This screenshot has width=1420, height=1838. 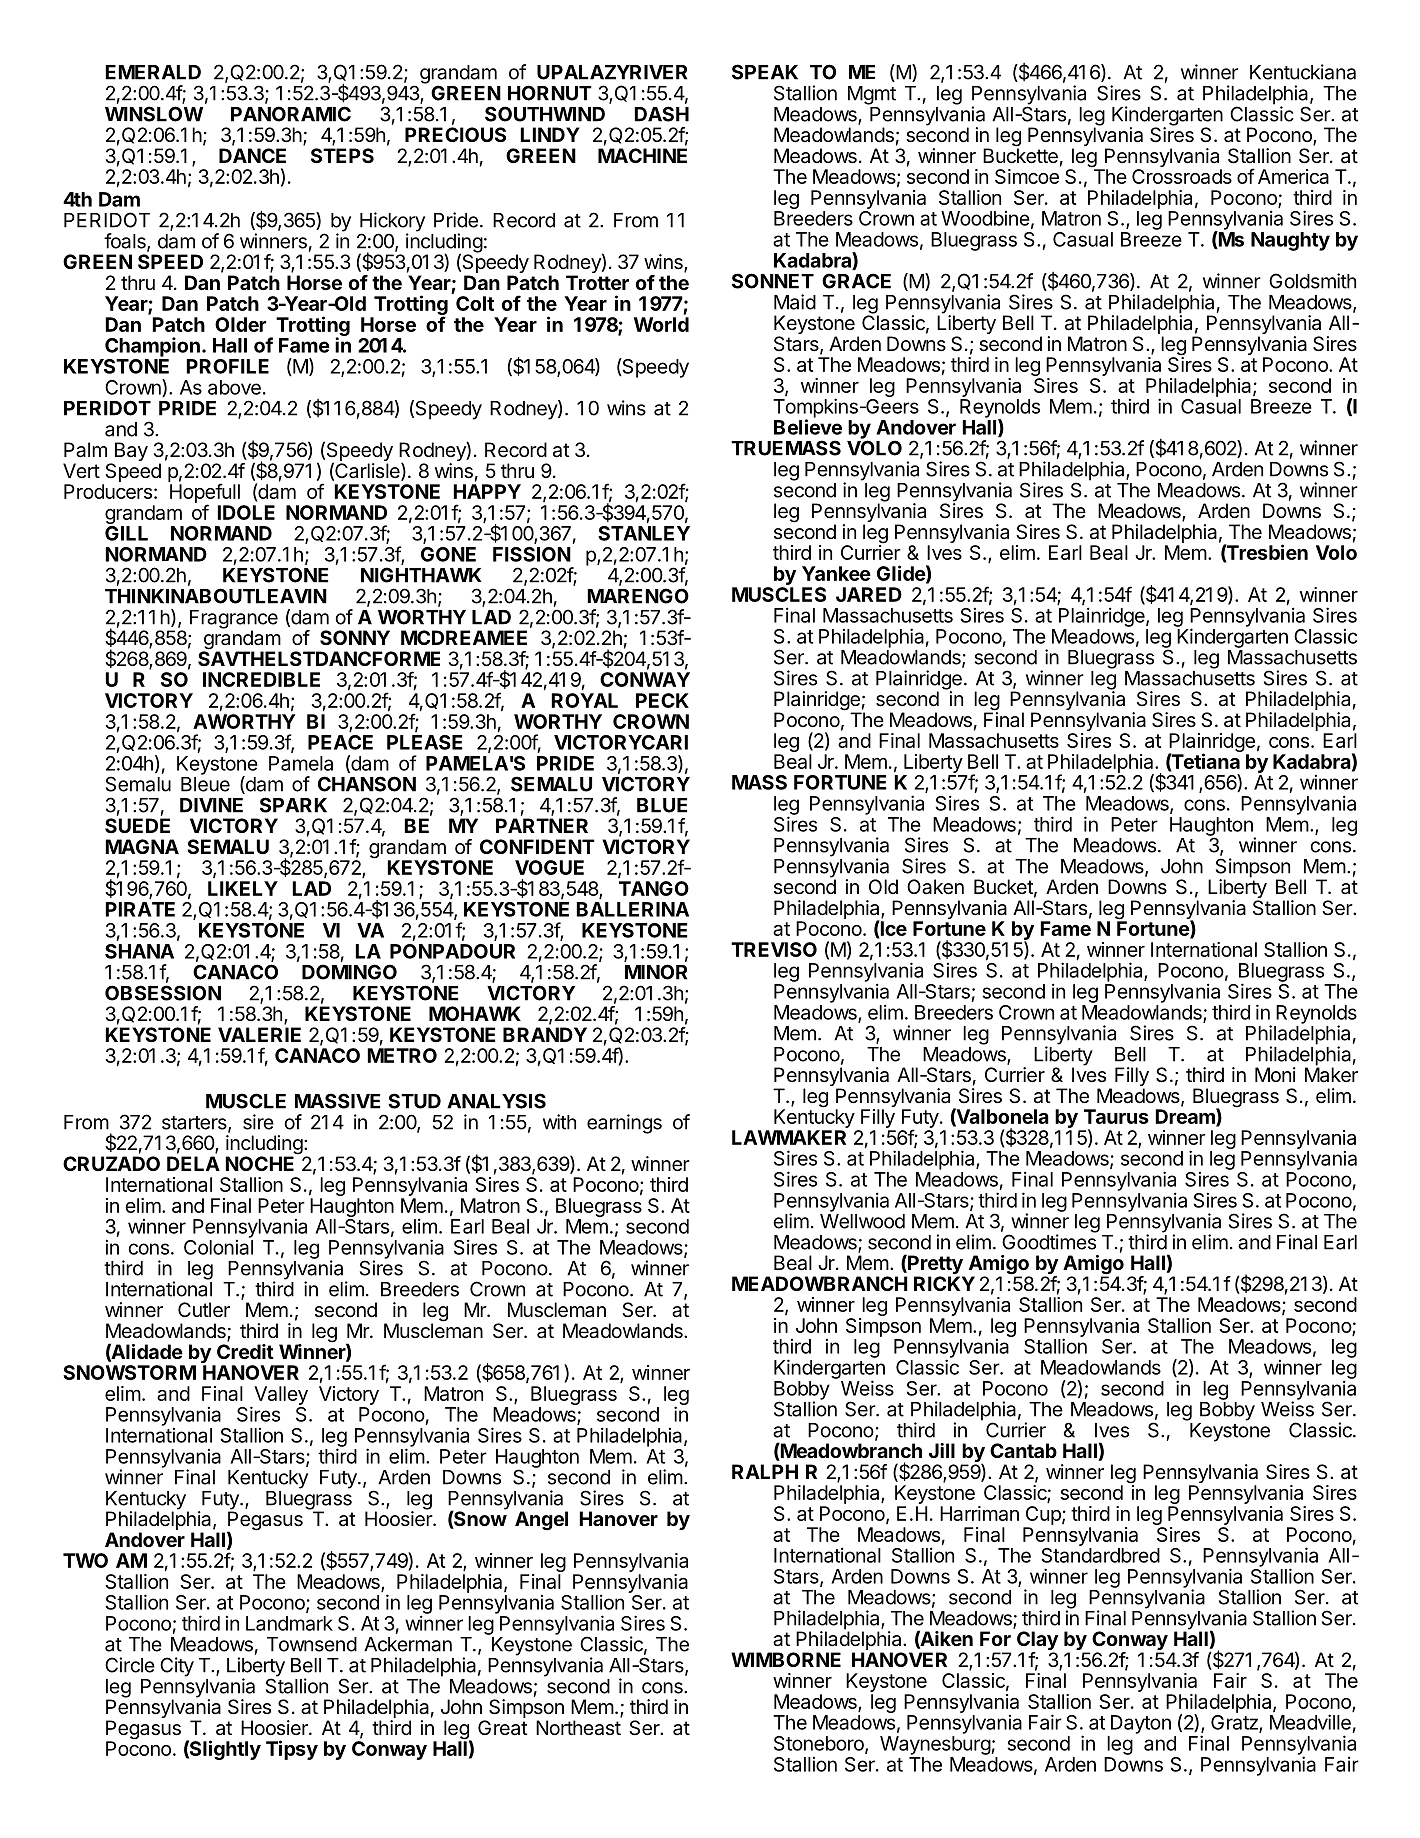 What do you see at coordinates (252, 155) in the screenshot?
I see `DANCE` at bounding box center [252, 155].
